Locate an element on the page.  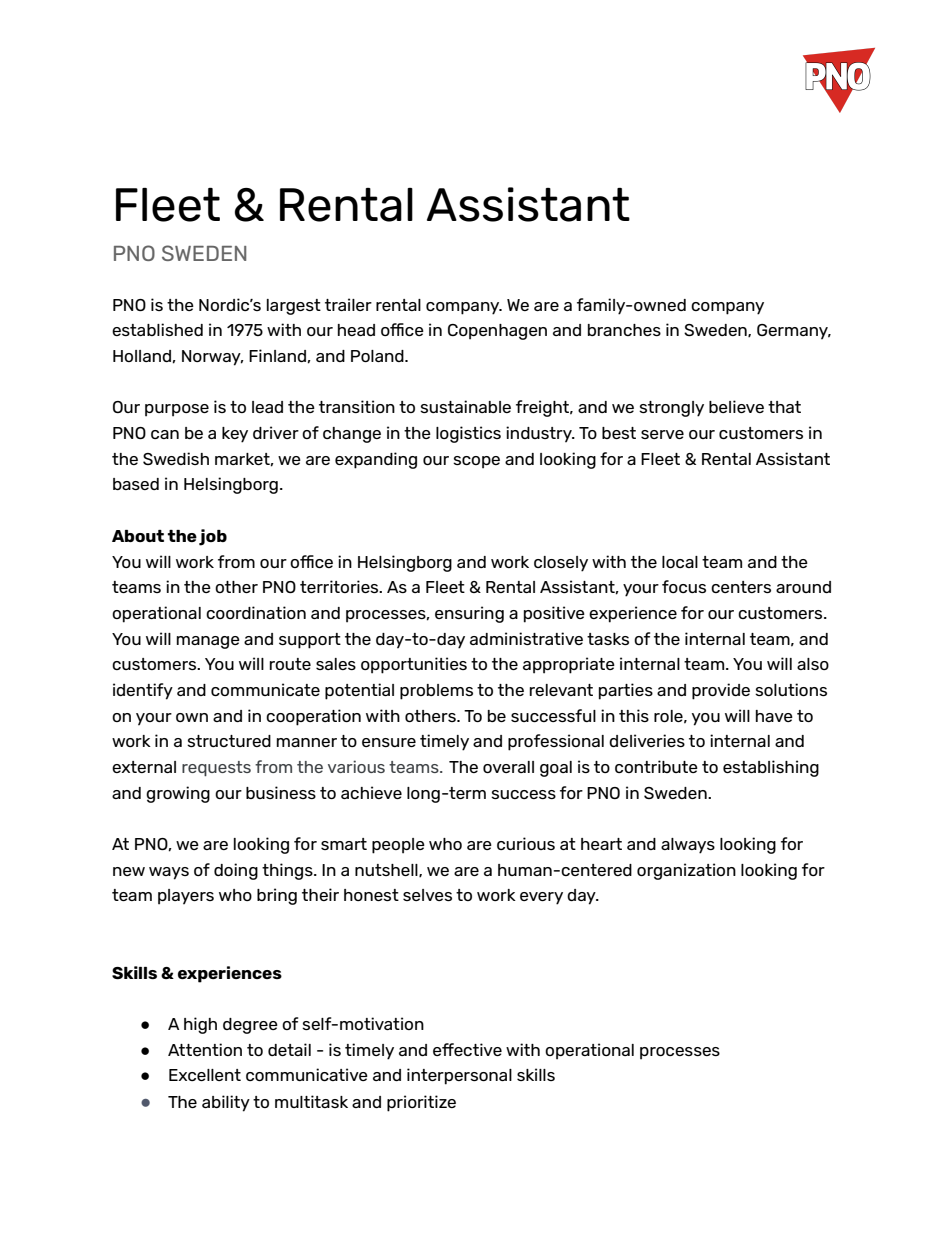
Excellent is located at coordinates (205, 1075).
